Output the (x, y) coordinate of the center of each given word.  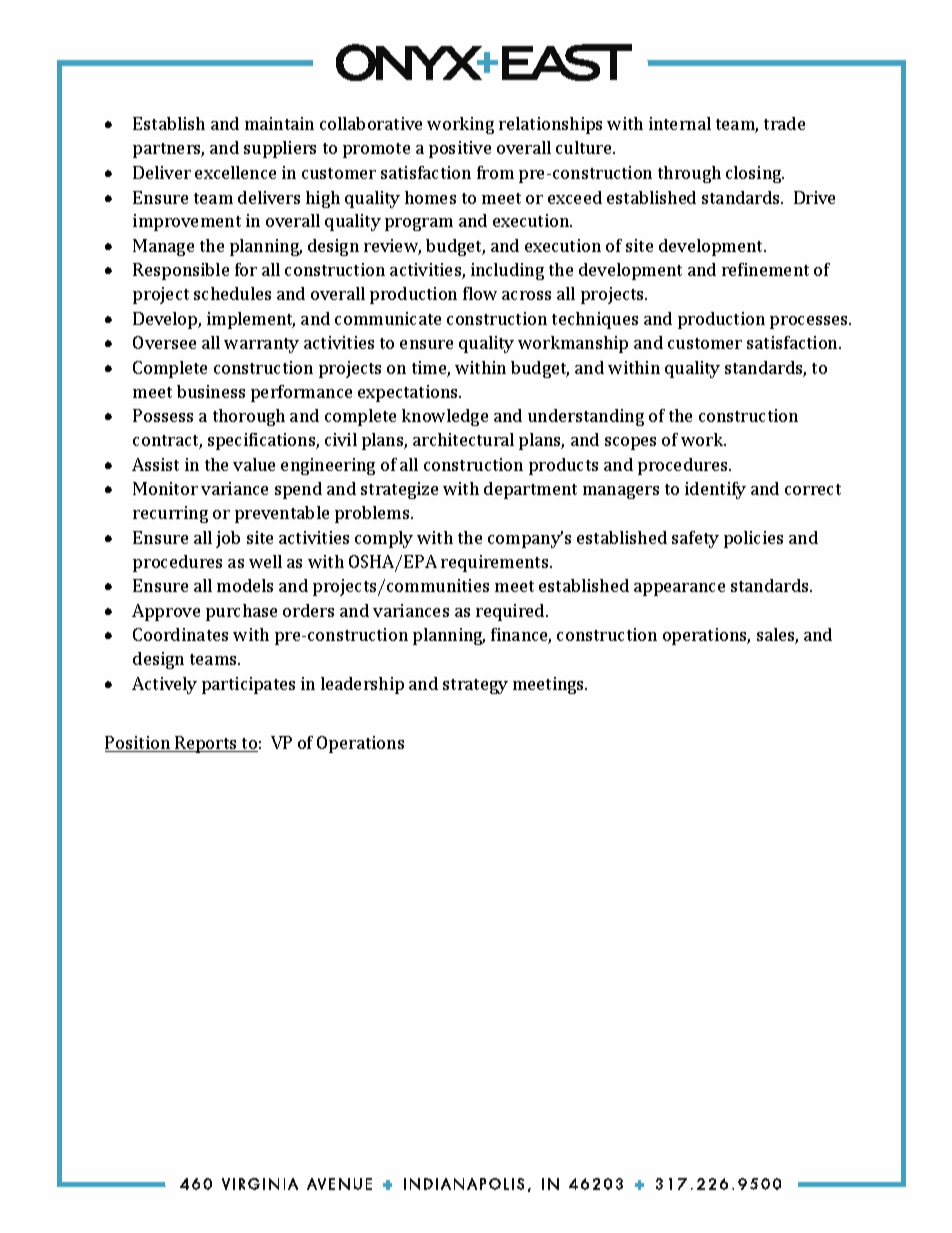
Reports (206, 744)
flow (480, 293)
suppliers (280, 149)
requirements (496, 563)
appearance (679, 589)
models (245, 585)
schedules (232, 293)
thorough (249, 417)
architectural (463, 439)
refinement (765, 269)
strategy (475, 686)
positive (460, 149)
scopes (630, 443)
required (511, 612)
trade (784, 123)
